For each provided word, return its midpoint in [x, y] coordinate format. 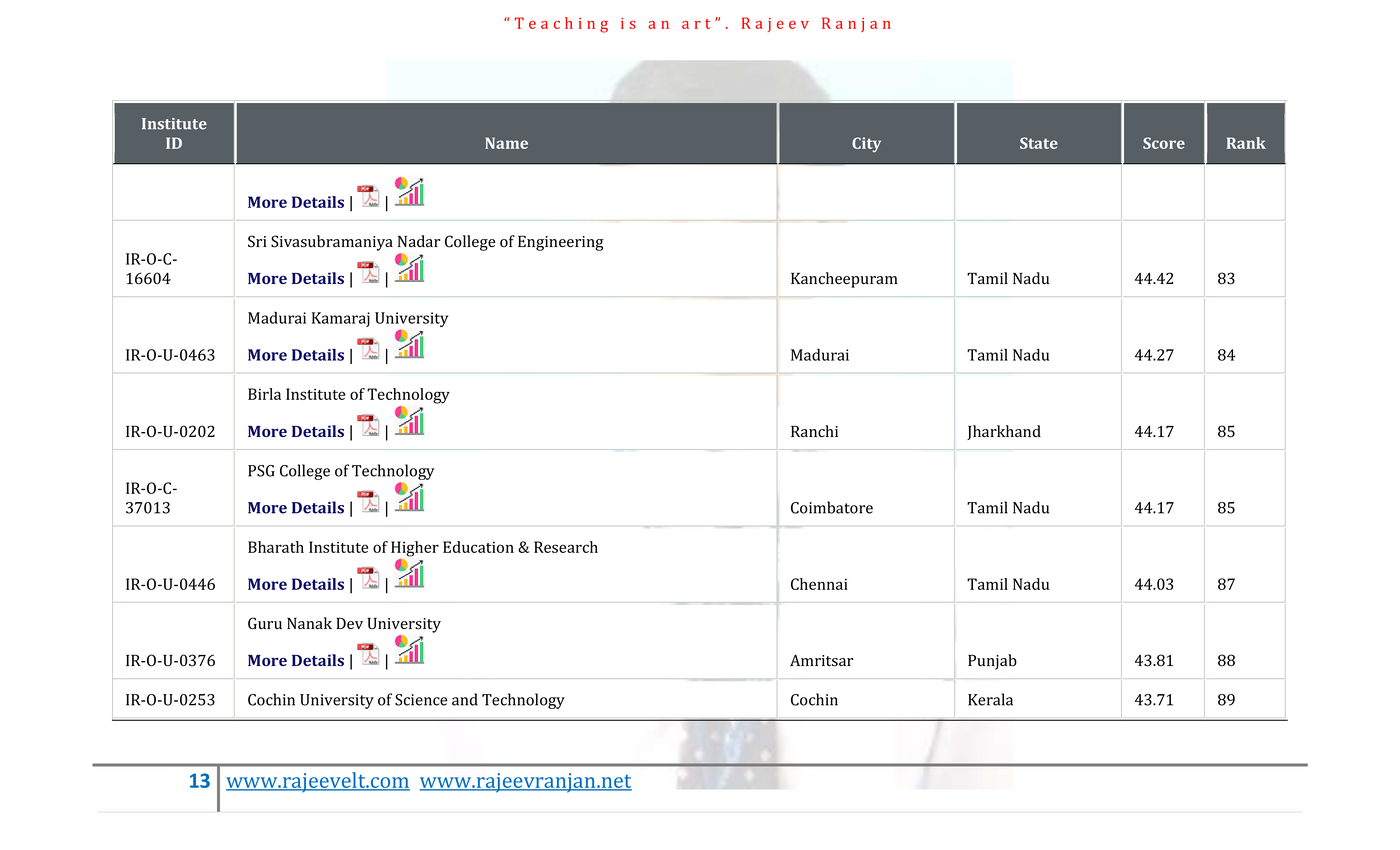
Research [566, 547]
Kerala [990, 699]
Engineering [561, 243]
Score [1164, 143]
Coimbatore [832, 507]
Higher [415, 549]
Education [478, 547]
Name [506, 143]
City [866, 144]
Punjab [992, 662]
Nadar [419, 241]
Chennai [819, 584]
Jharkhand [1004, 432]
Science [421, 700]
